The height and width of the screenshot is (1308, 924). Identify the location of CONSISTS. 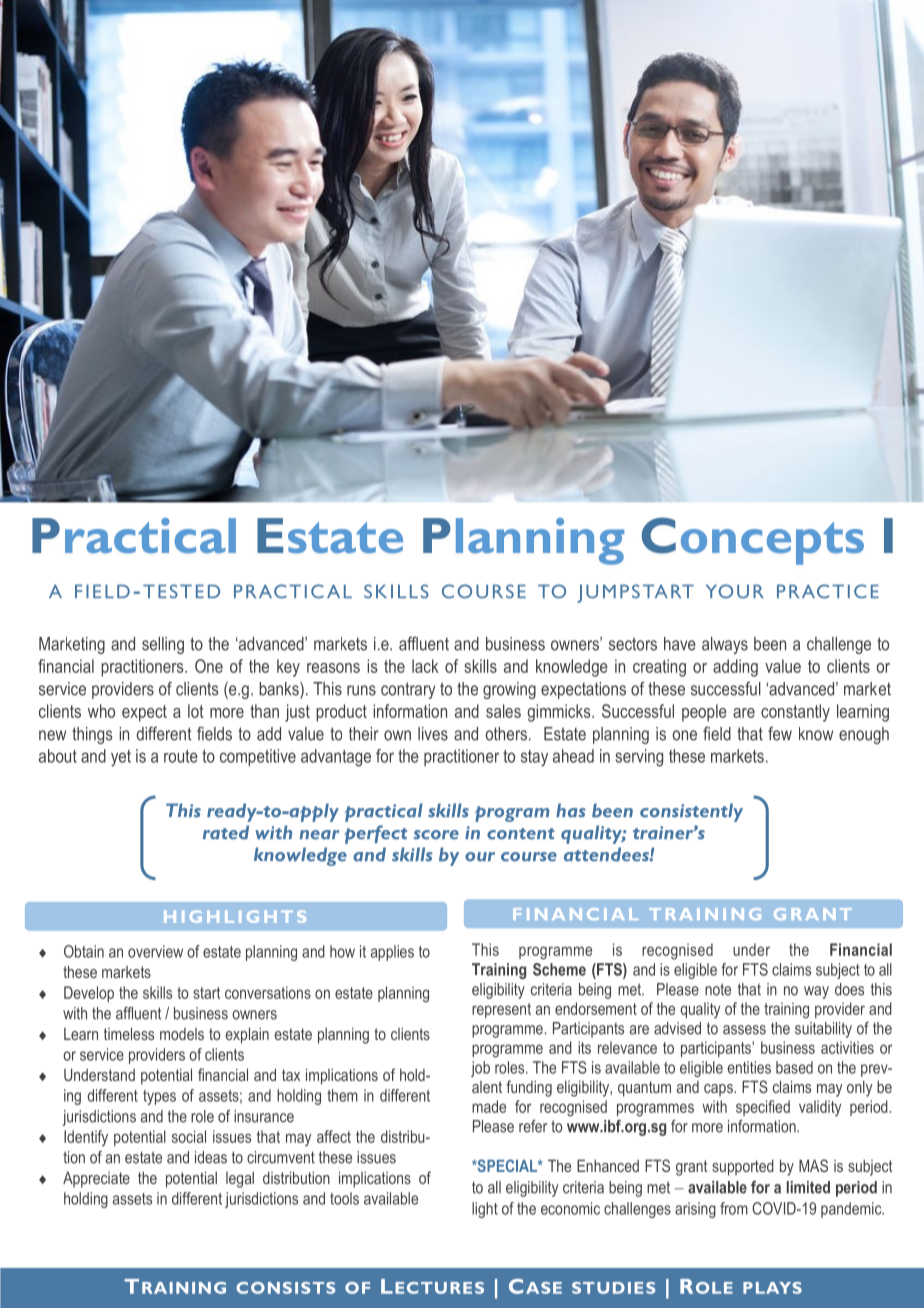
(285, 1288).
